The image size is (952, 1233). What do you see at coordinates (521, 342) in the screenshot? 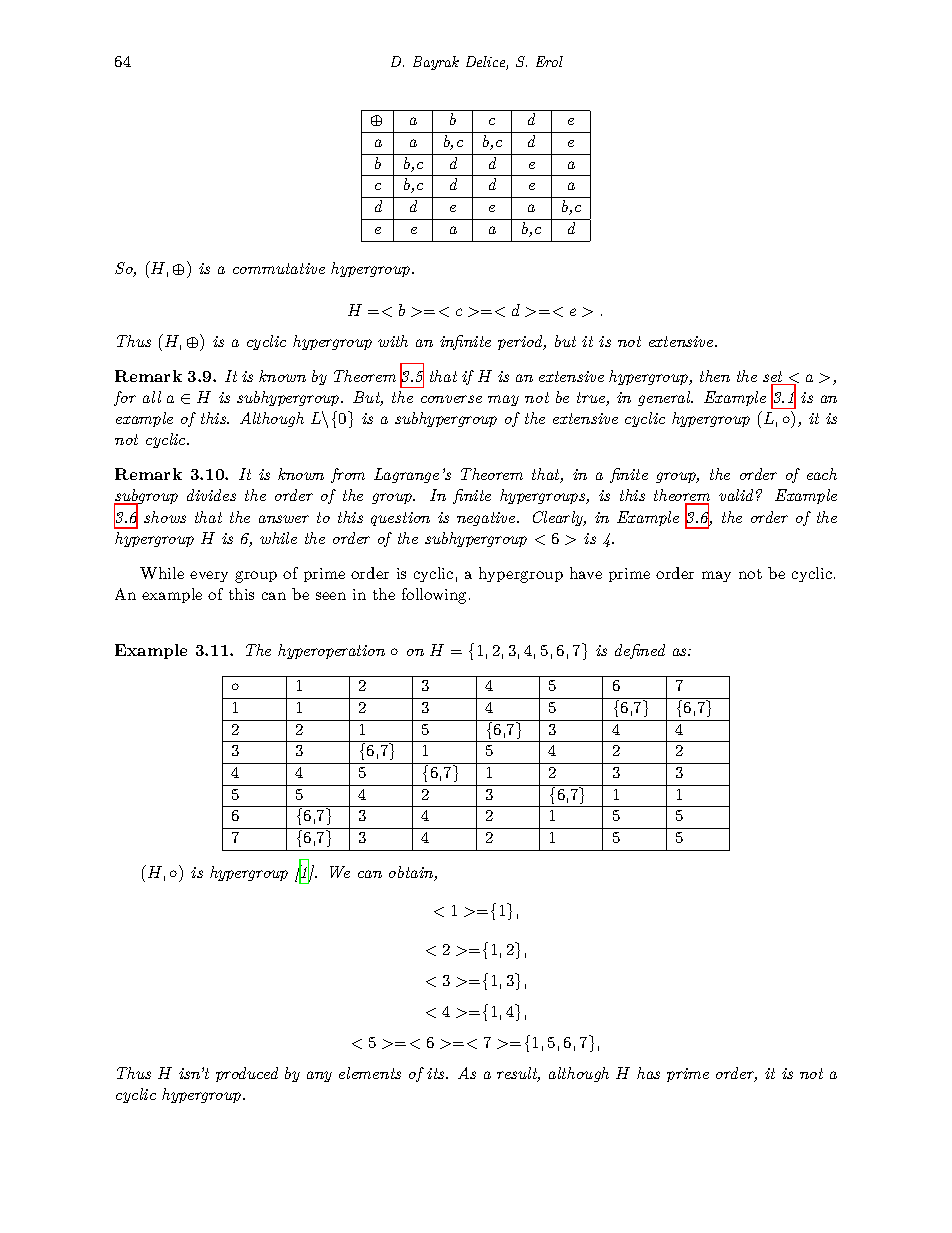
I see `period` at bounding box center [521, 342].
